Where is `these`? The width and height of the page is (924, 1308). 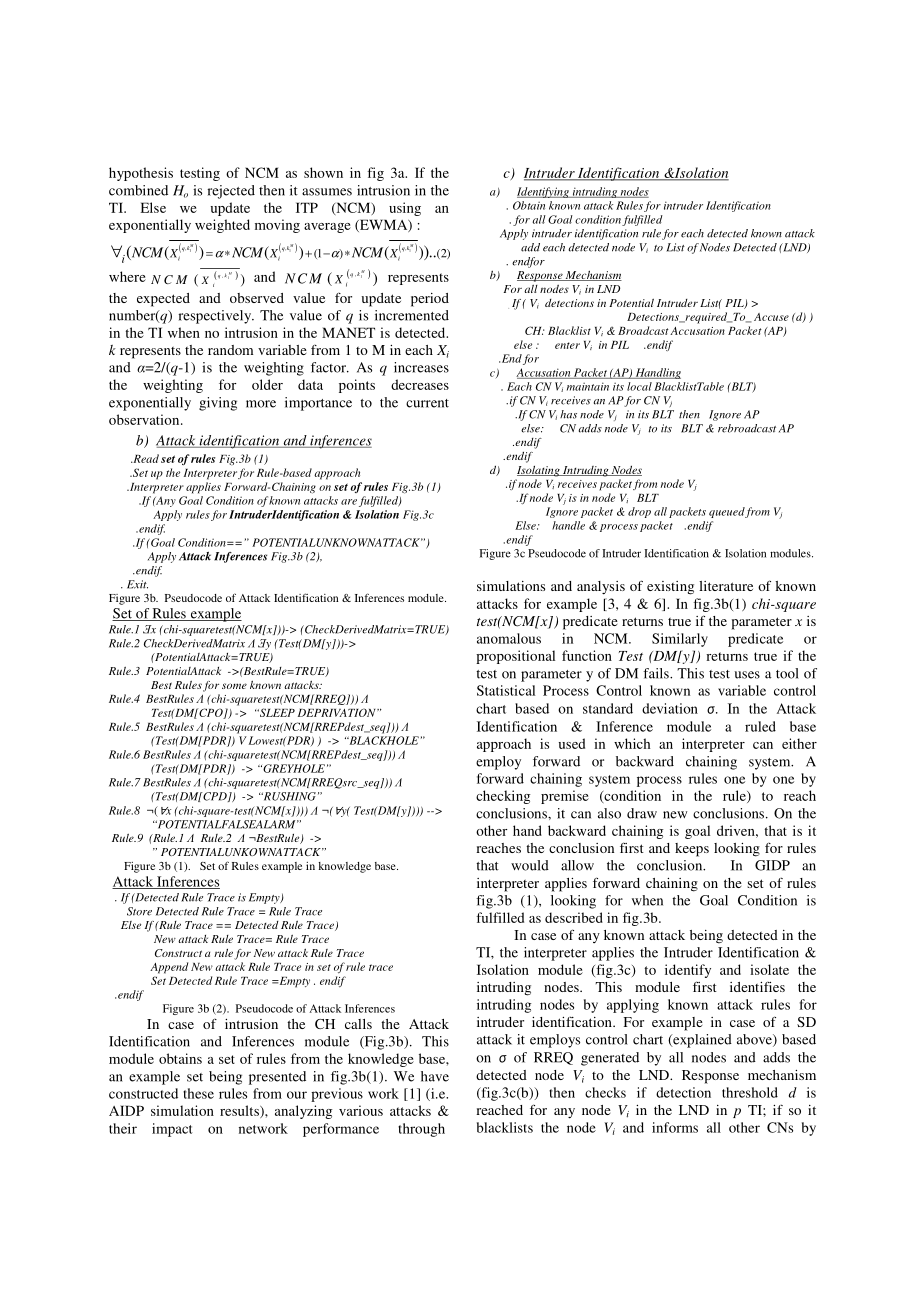
these is located at coordinates (198, 1093).
